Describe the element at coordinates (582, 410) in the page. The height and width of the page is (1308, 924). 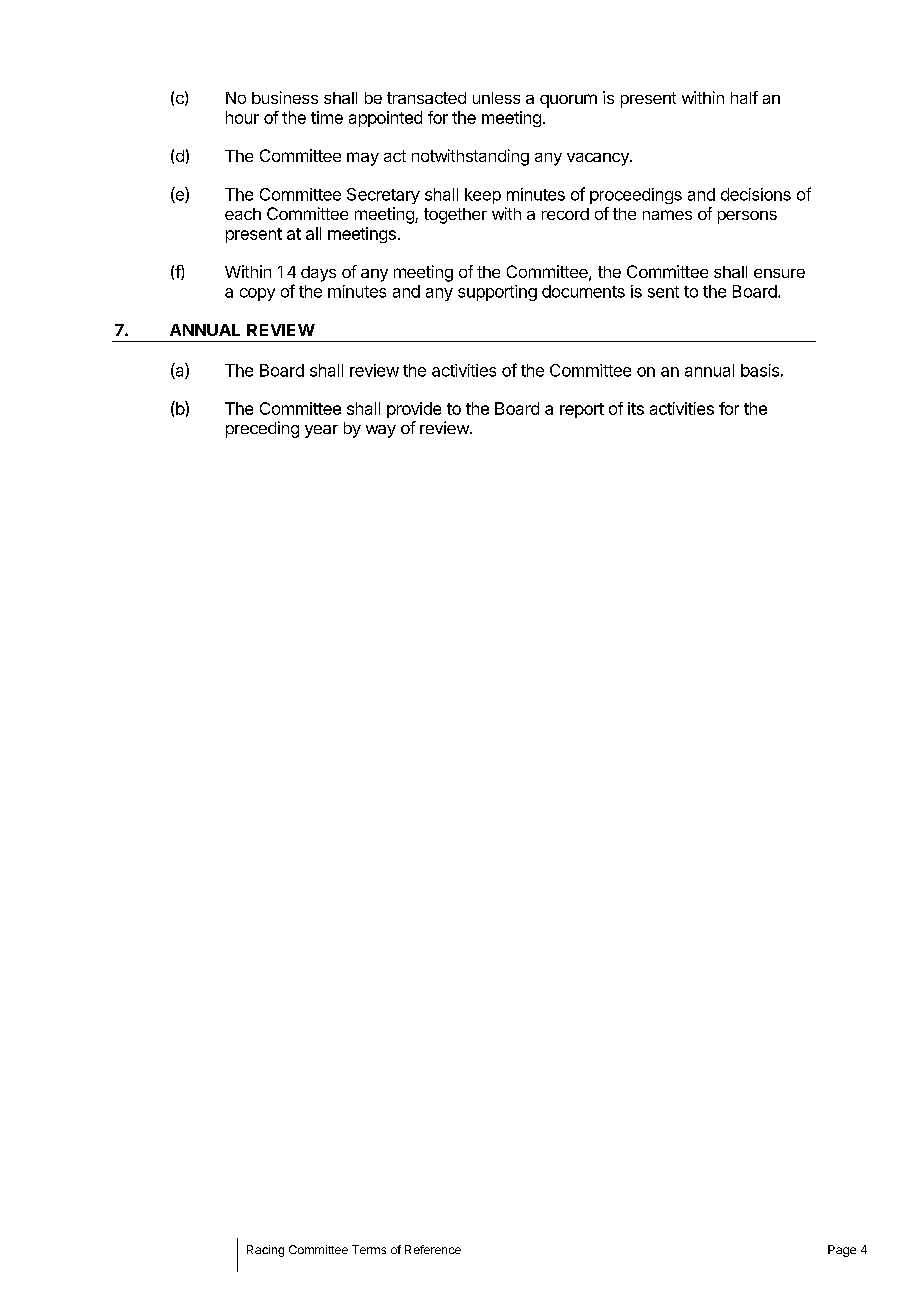
I see `report` at that location.
